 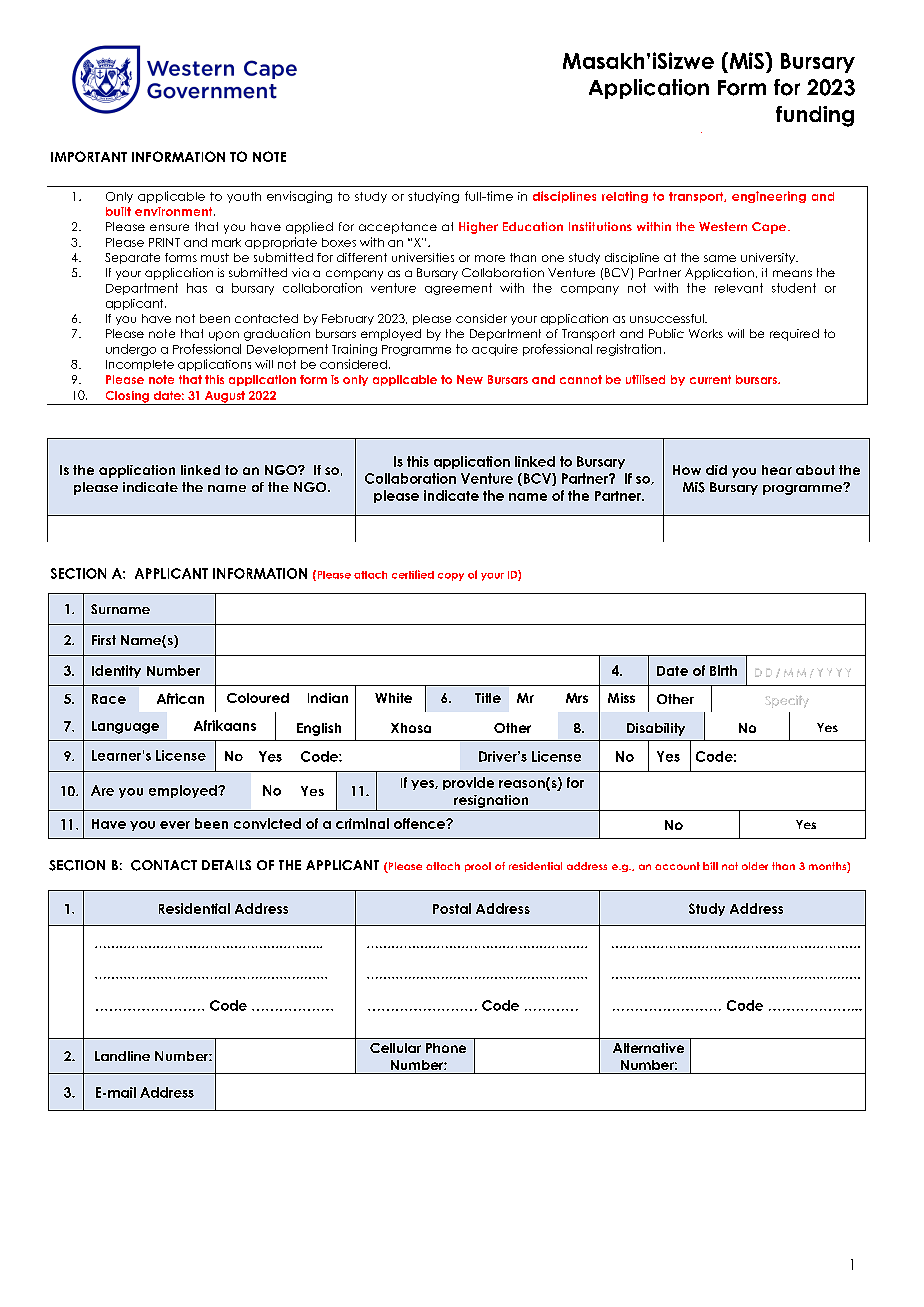 I want to click on engineering, so click(x=769, y=197).
